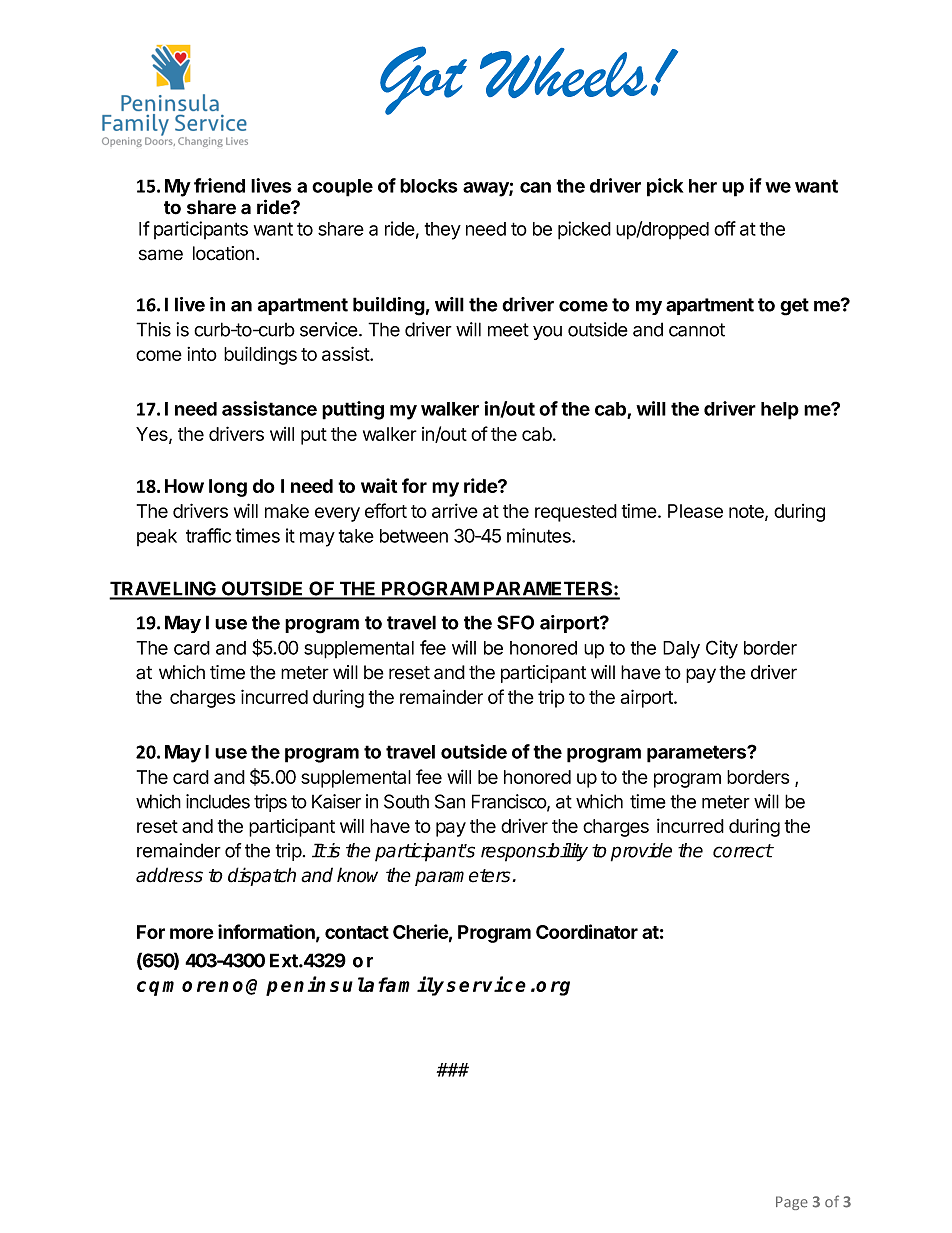  I want to click on City, so click(722, 649).
